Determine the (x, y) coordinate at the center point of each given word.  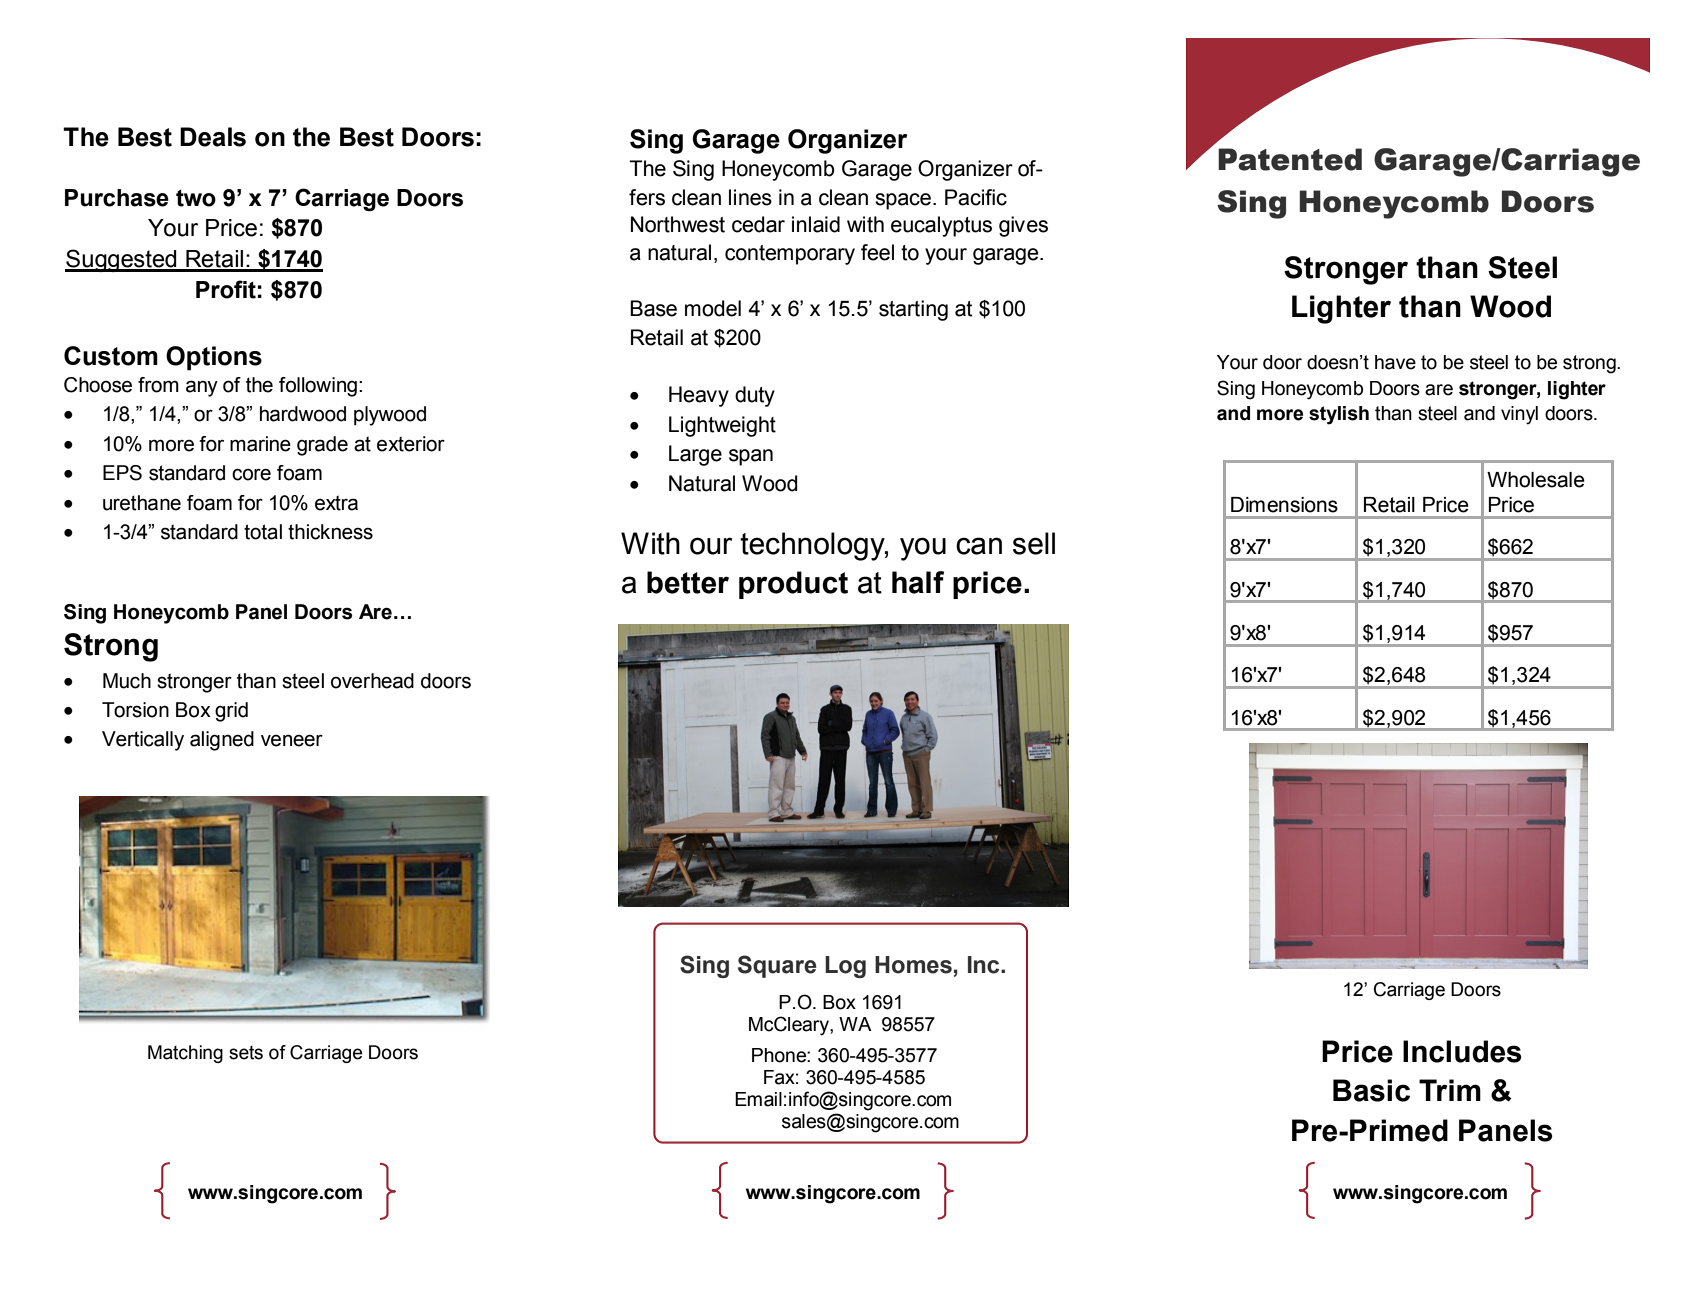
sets (246, 1053)
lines (750, 197)
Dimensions (1284, 505)
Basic (1371, 1090)
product (793, 585)
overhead (372, 681)
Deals (213, 137)
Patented (1290, 159)
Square (777, 966)
